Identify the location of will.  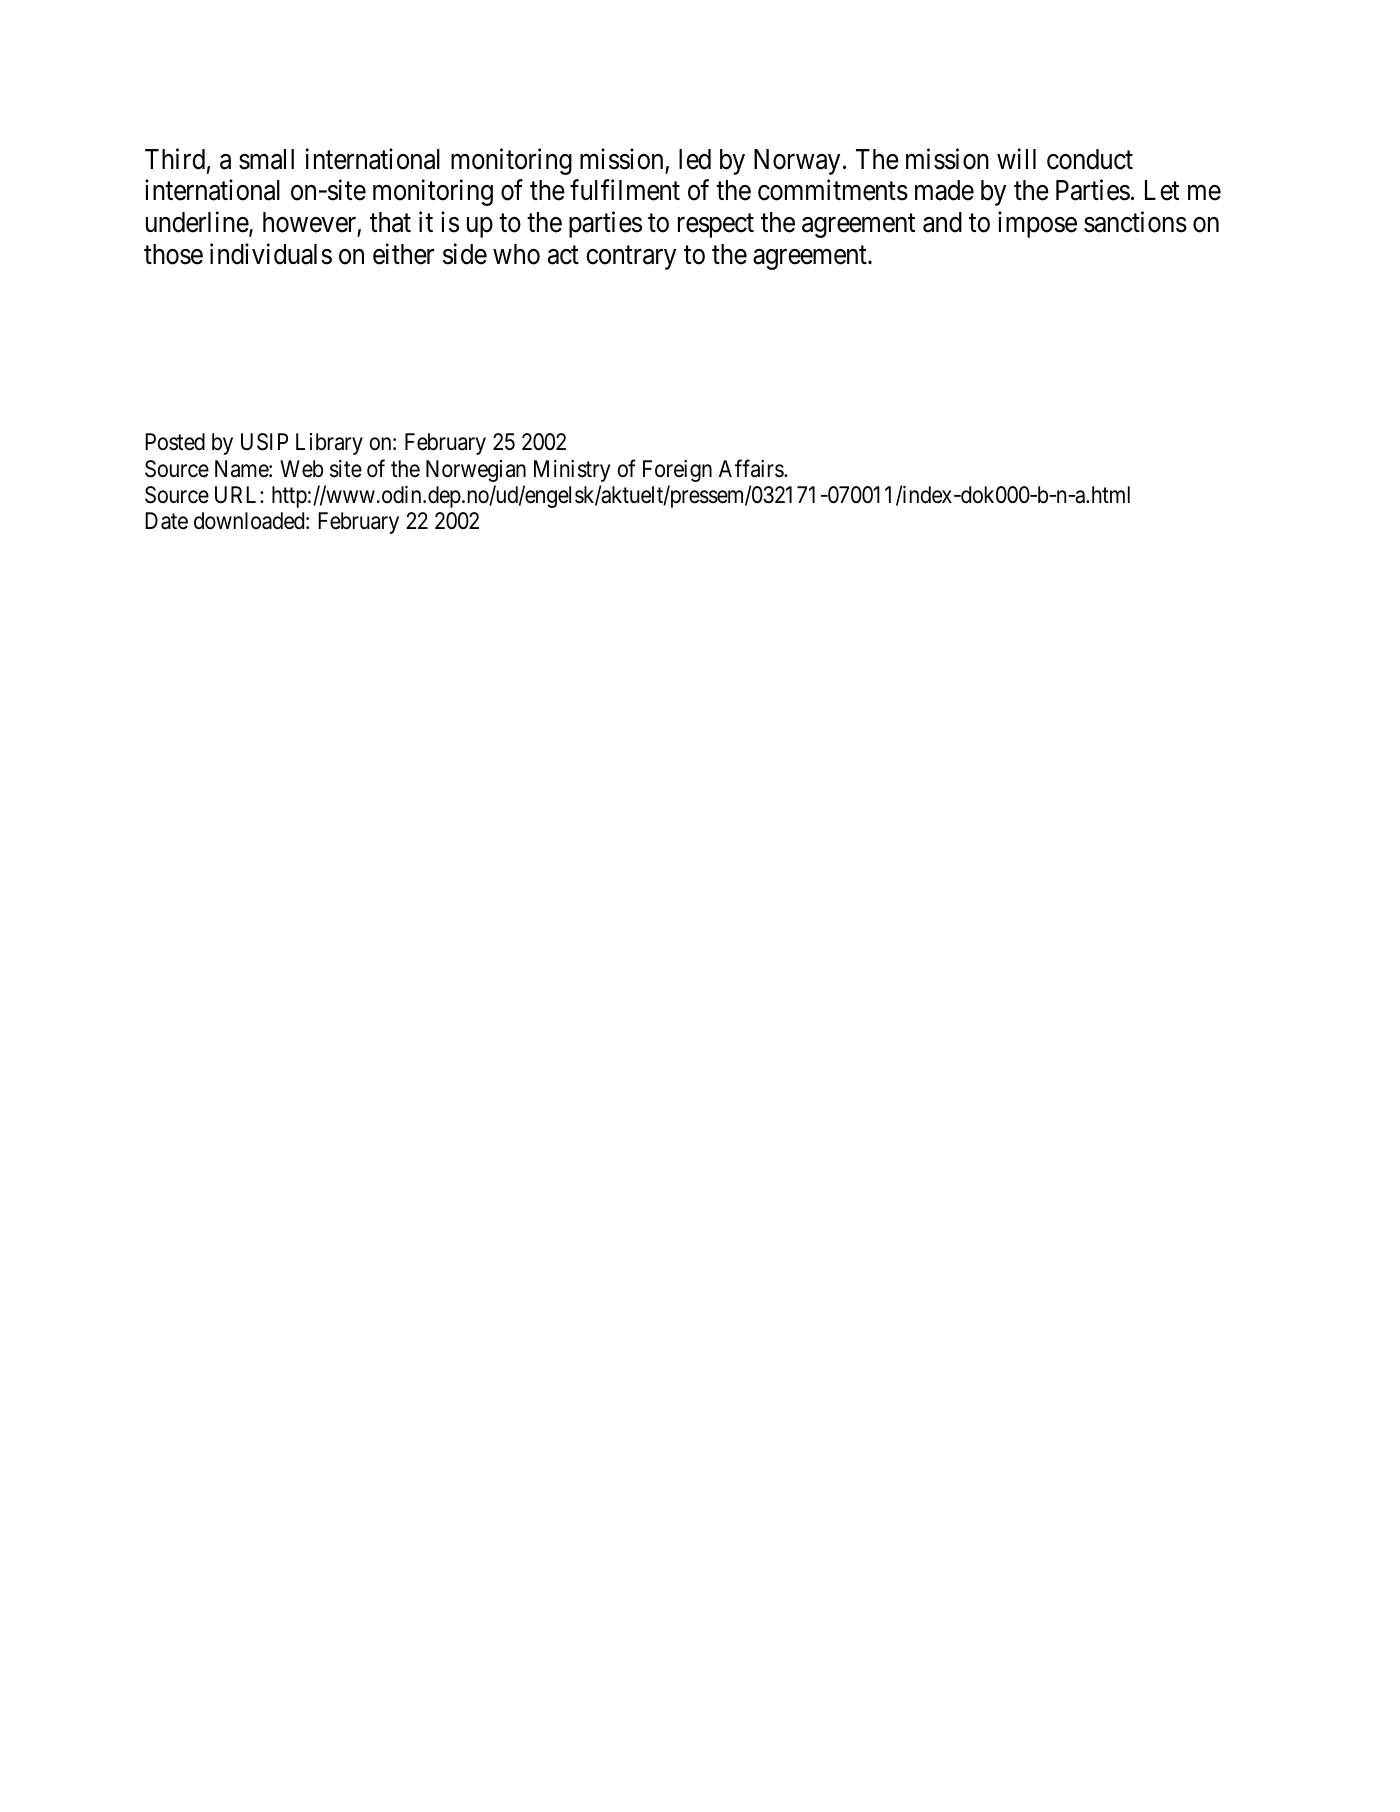
(1016, 158).
